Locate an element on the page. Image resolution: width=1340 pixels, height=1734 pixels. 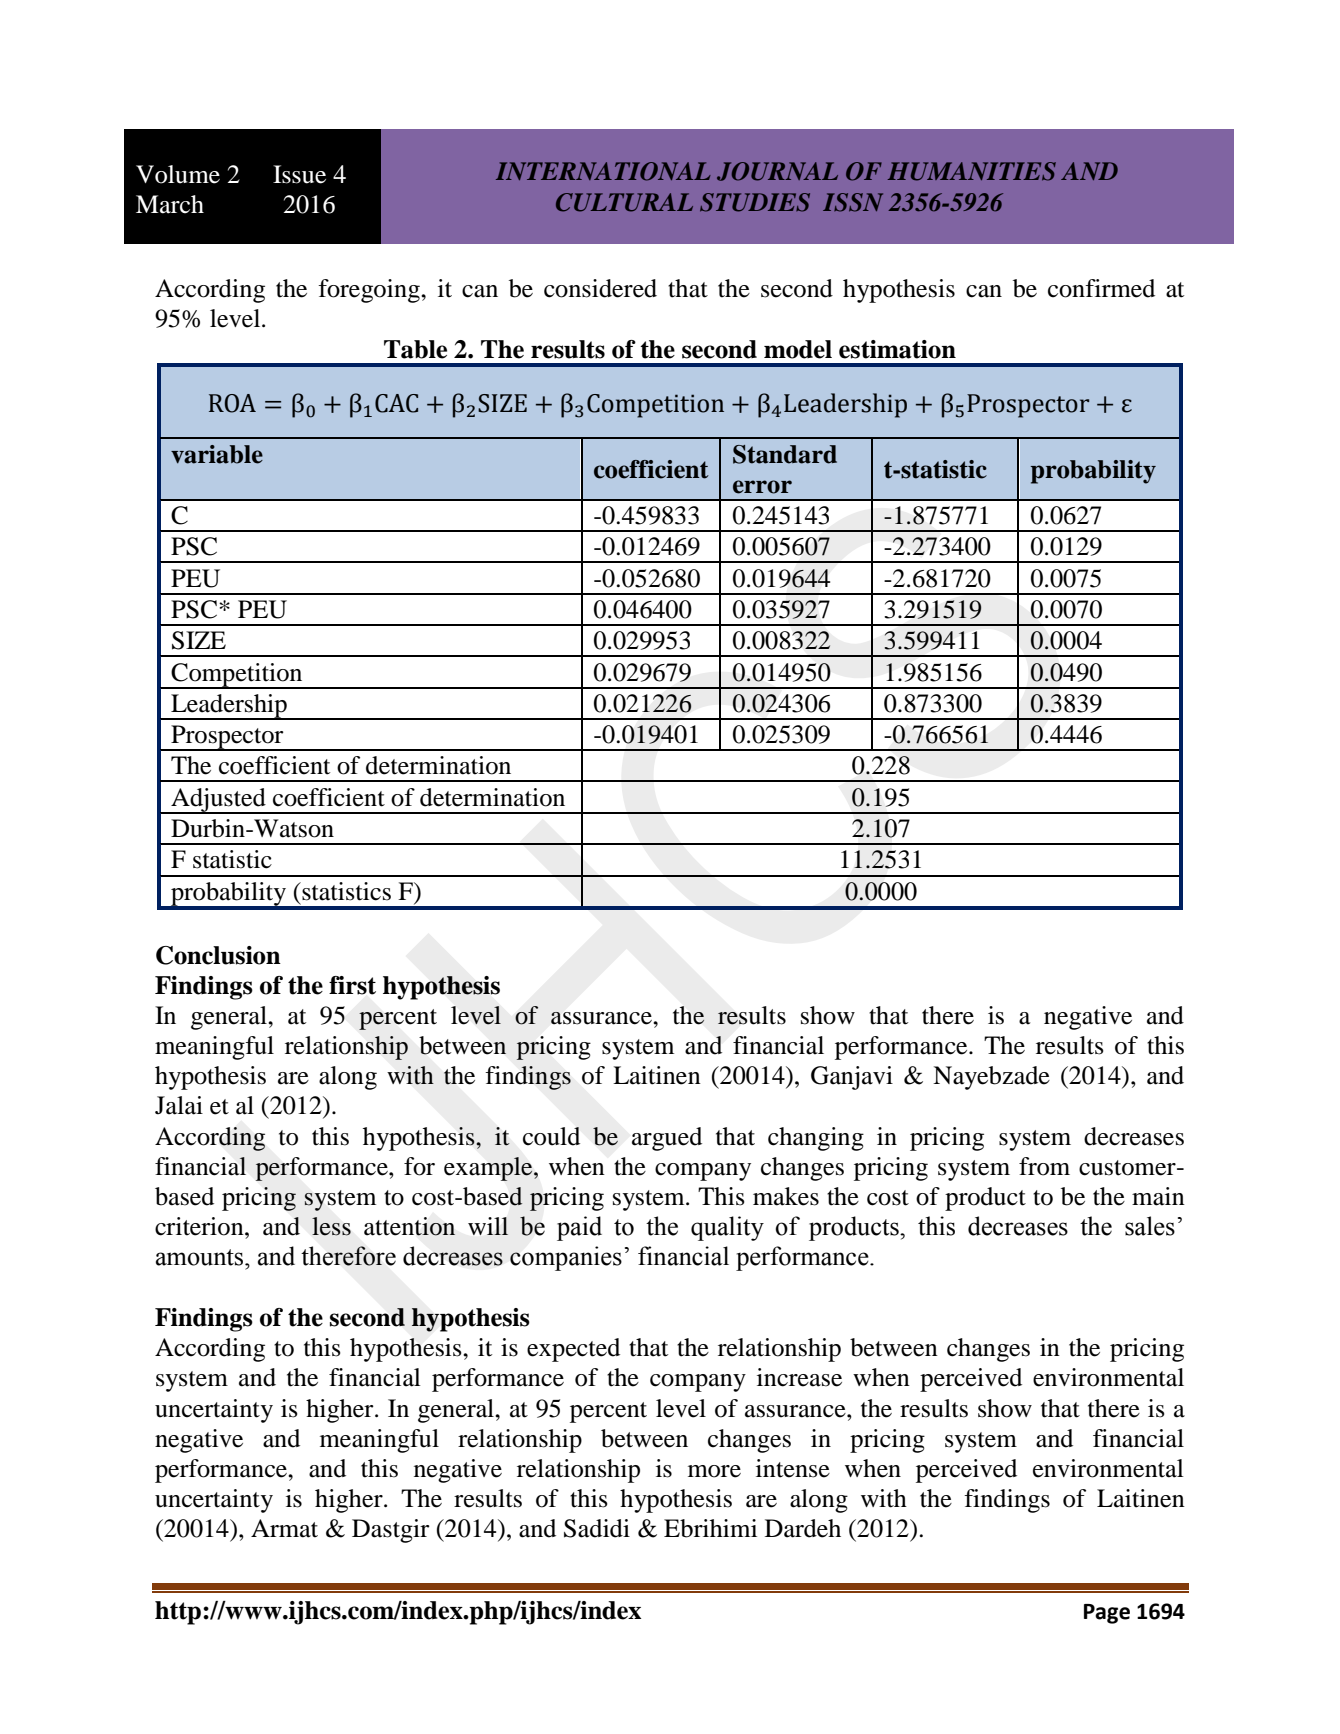
from is located at coordinates (1044, 1166).
